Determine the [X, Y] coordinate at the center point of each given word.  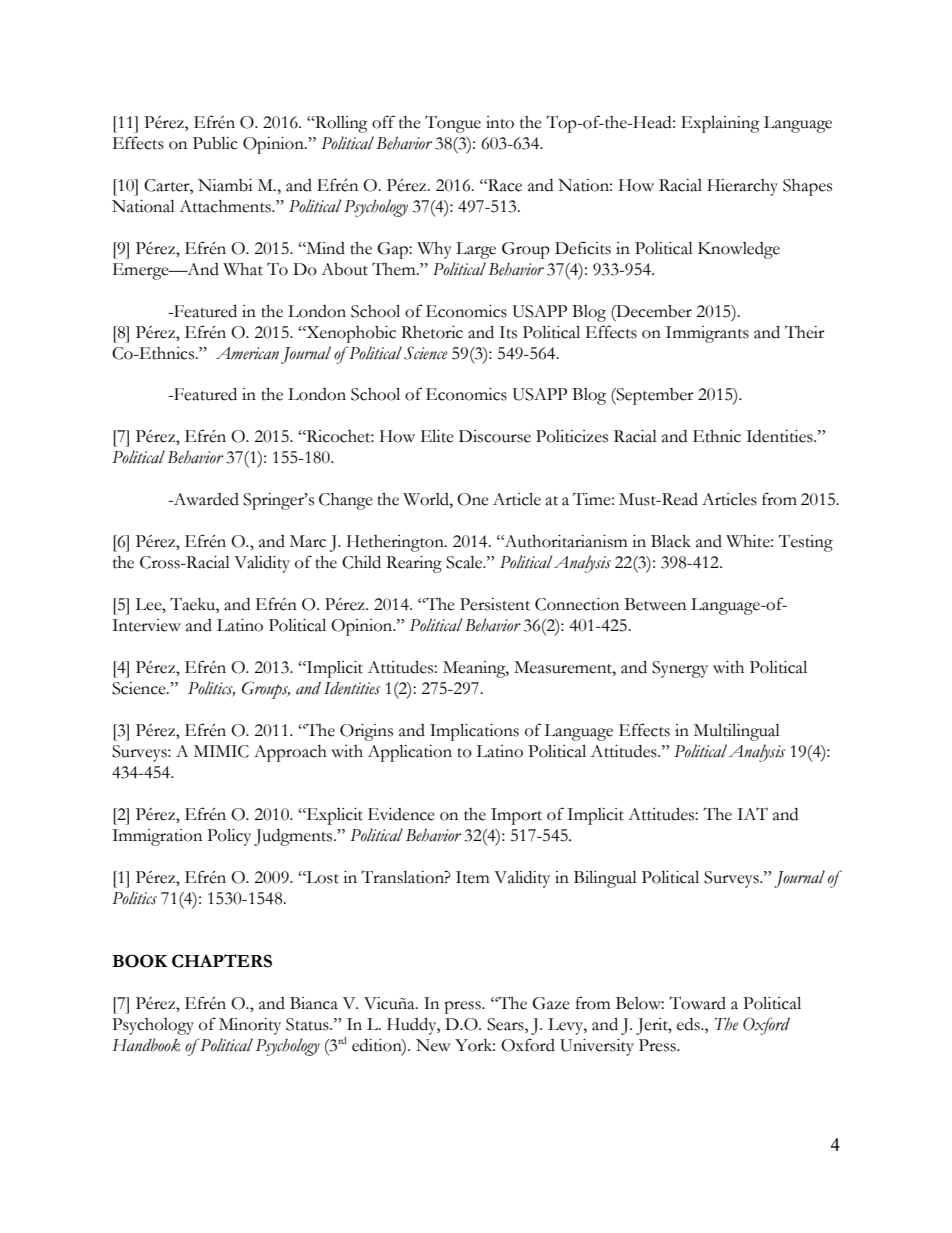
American [247, 353]
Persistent [495, 604]
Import [516, 816]
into [500, 122]
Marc [308, 541]
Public [215, 143]
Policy [229, 837]
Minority [250, 1026]
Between [655, 604]
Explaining [720, 124]
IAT [752, 813]
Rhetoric [432, 332]
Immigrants [707, 334]
